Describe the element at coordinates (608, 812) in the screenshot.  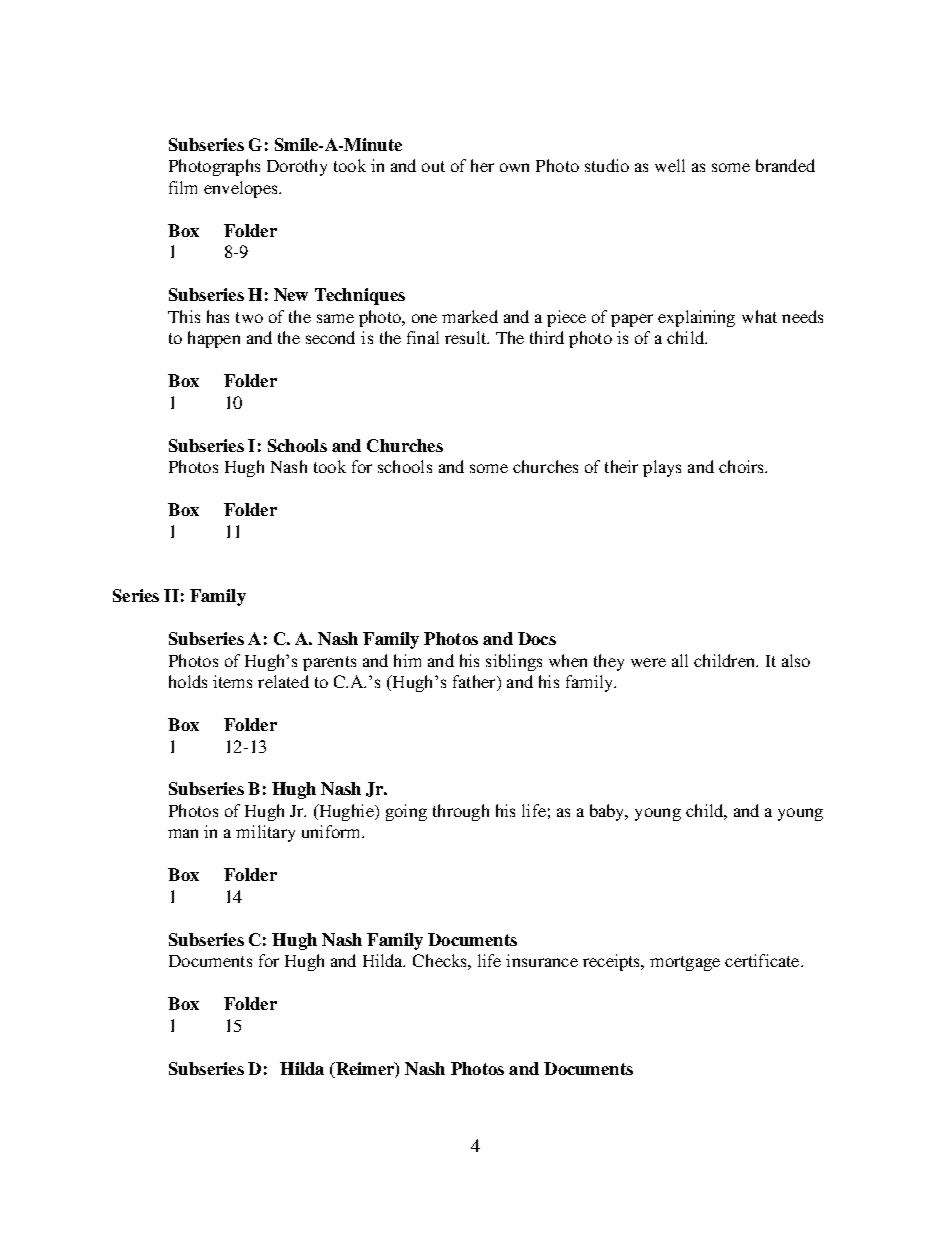
I see `baby` at that location.
